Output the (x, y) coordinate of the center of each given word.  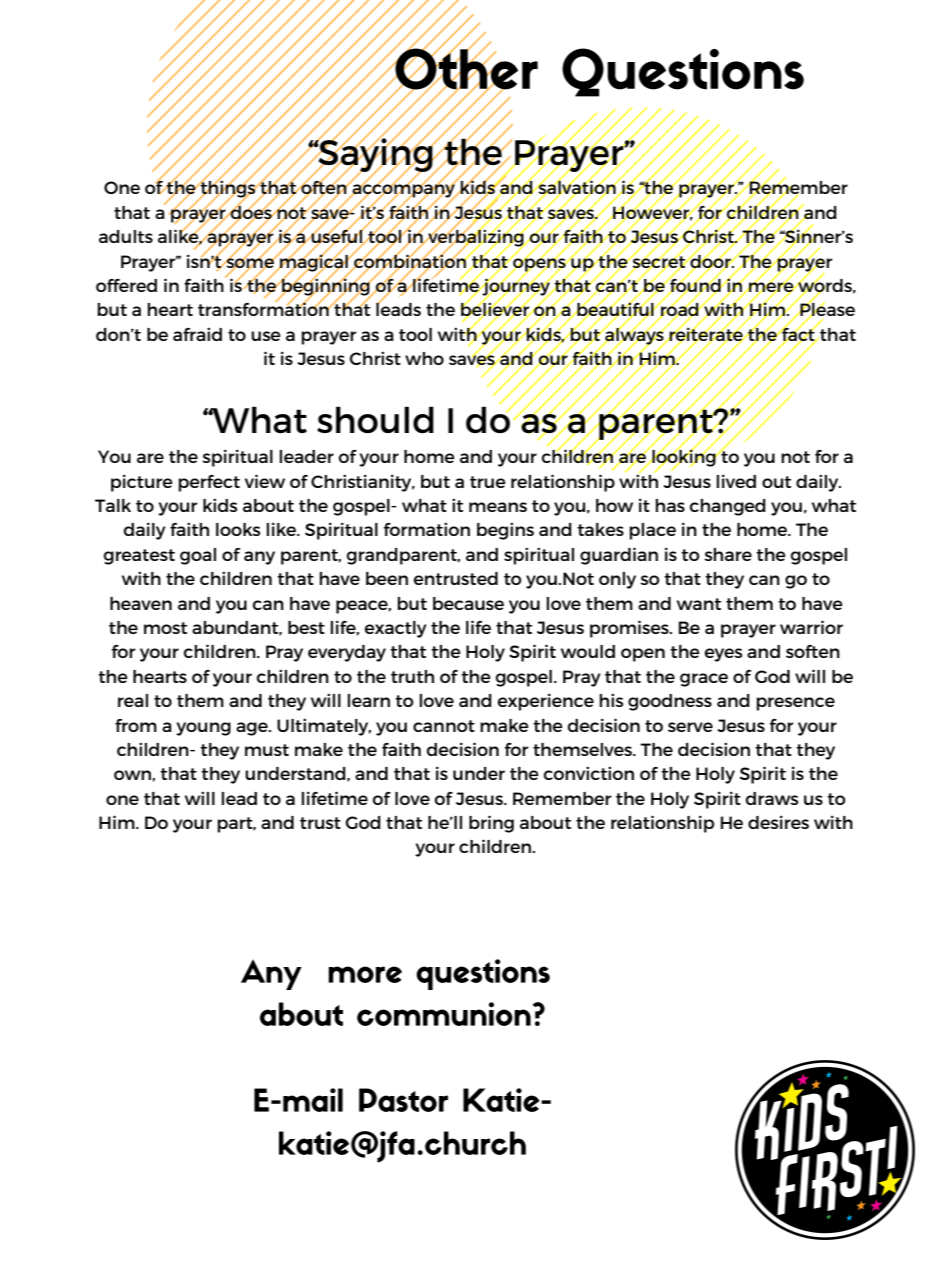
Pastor (403, 1100)
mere (771, 287)
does (251, 212)
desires (778, 822)
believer (496, 309)
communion (444, 1014)
